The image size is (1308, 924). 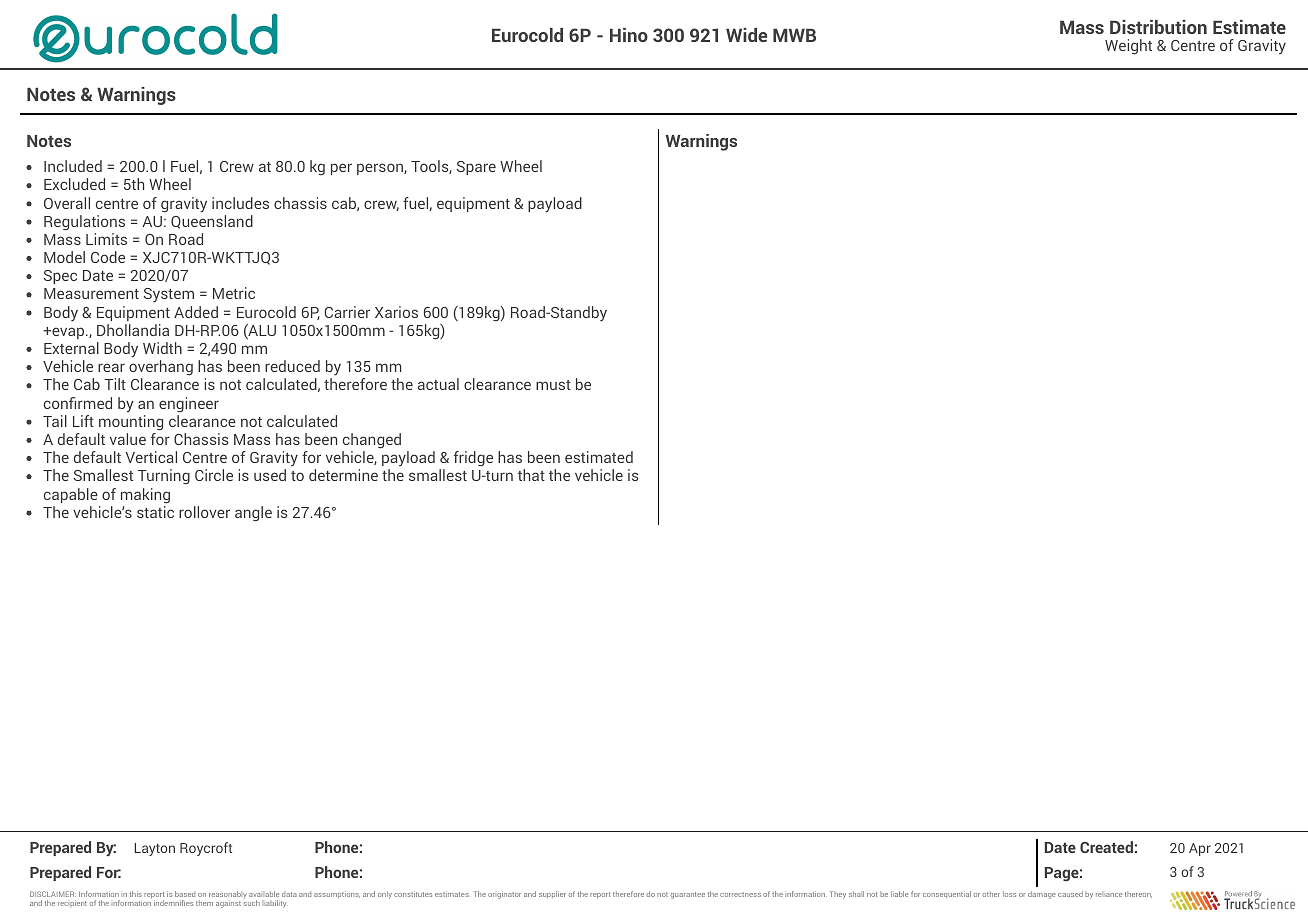 What do you see at coordinates (1128, 47) in the document?
I see `Weight` at bounding box center [1128, 47].
